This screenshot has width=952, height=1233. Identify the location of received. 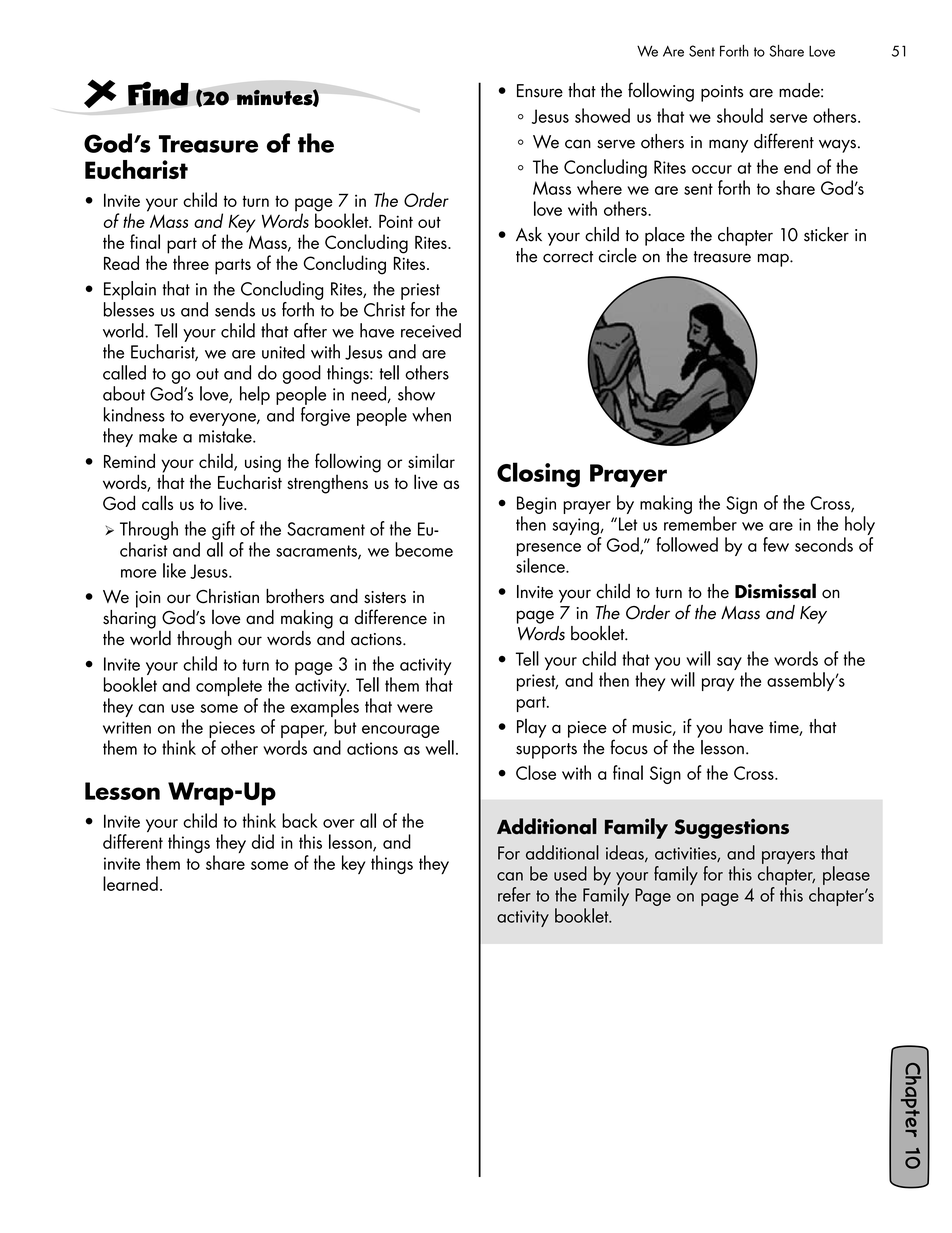
(431, 330).
